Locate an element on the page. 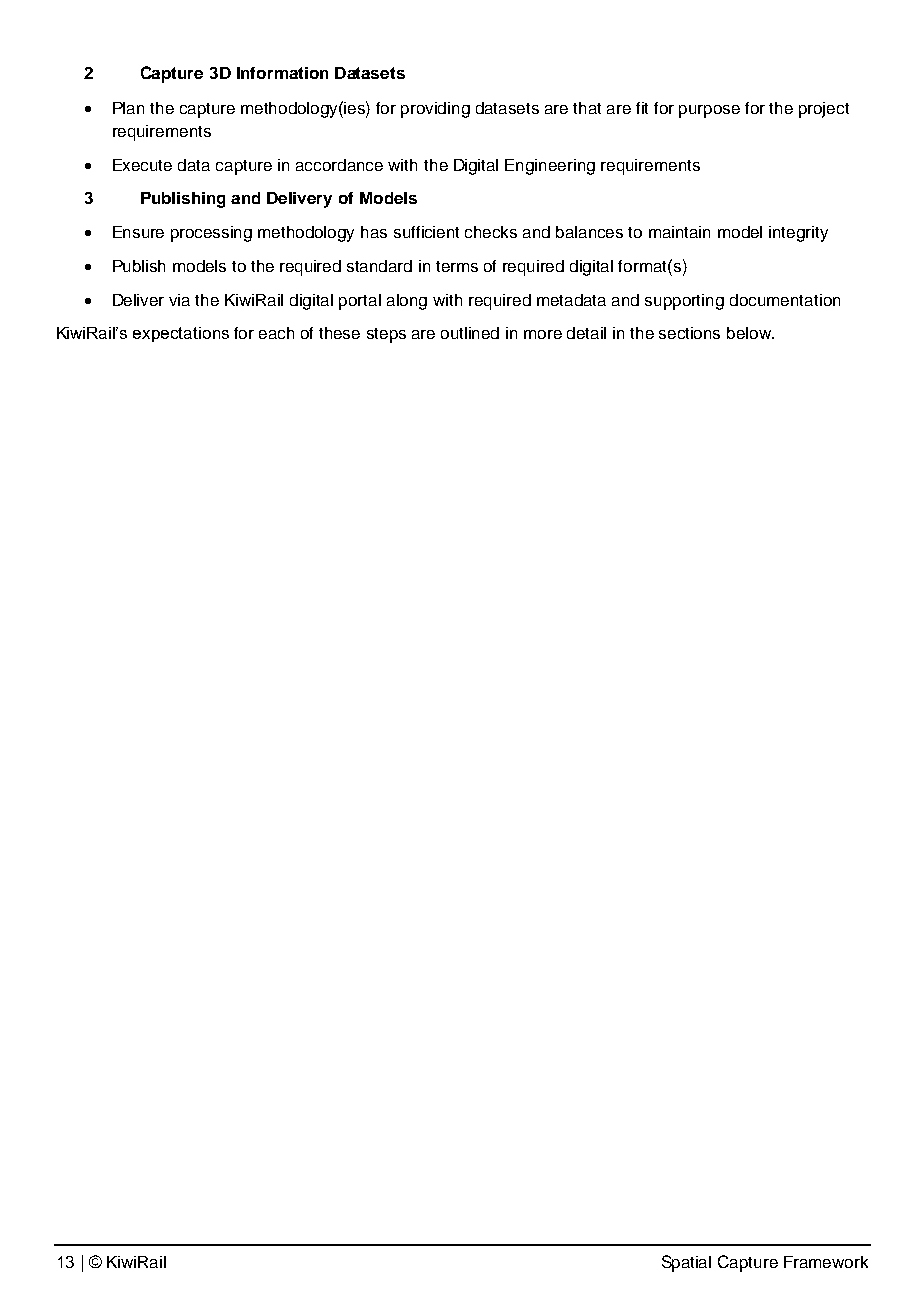 Image resolution: width=924 pixels, height=1308 pixels. Spatial is located at coordinates (686, 1263).
